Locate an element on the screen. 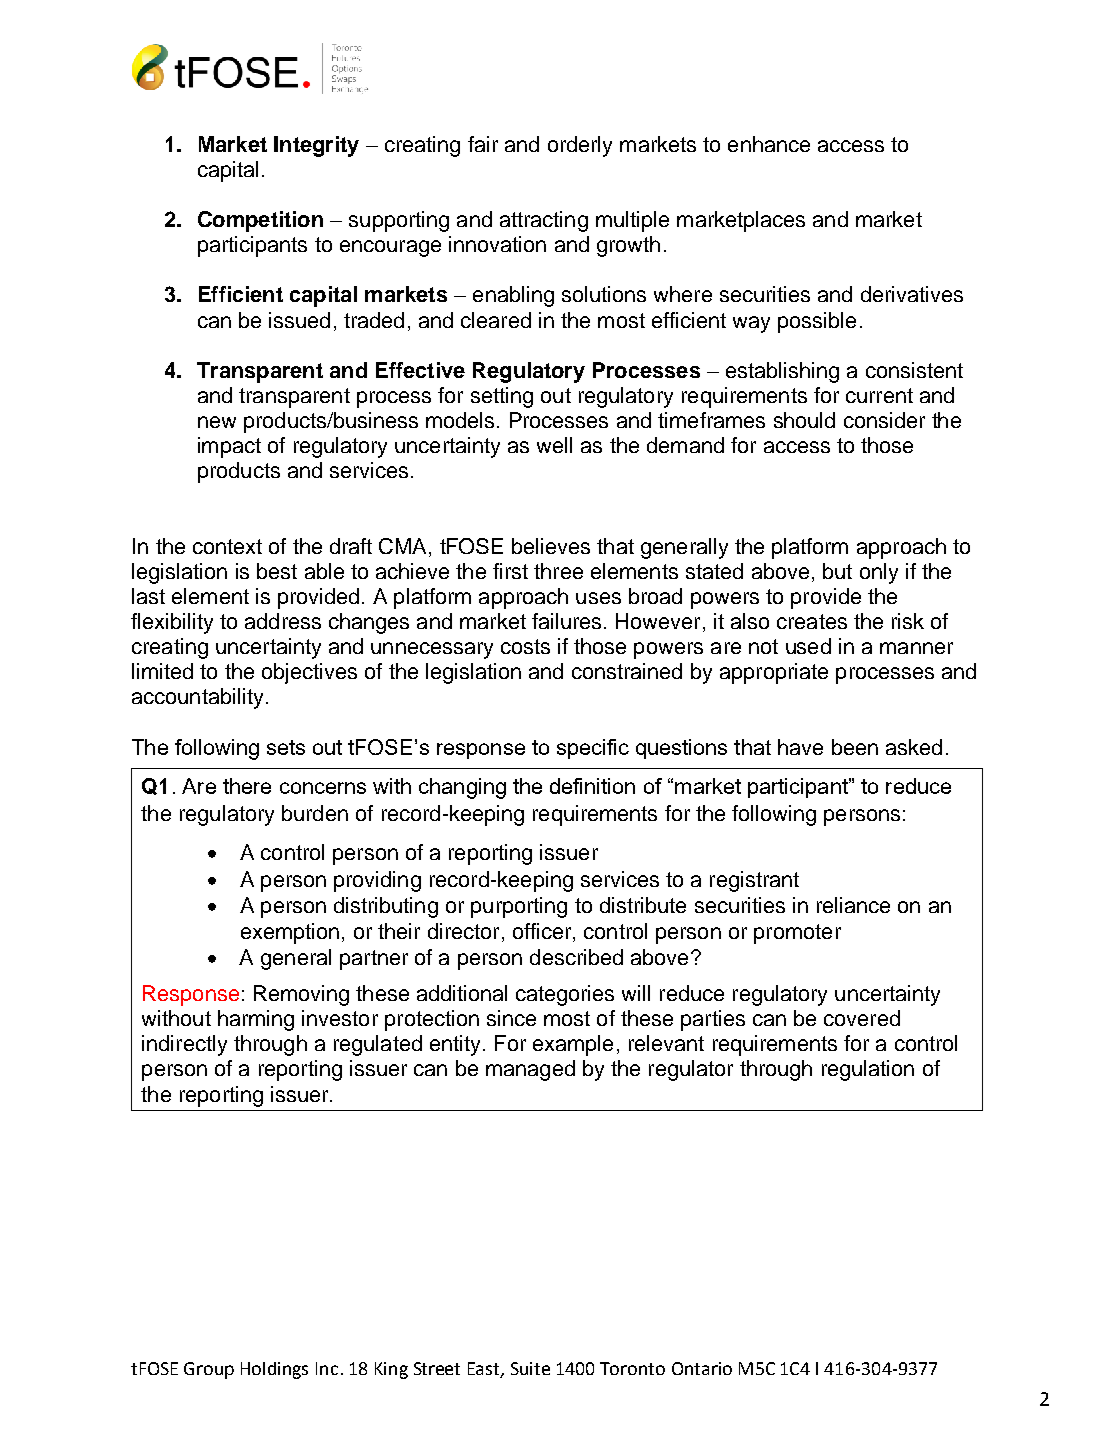  exemption is located at coordinates (290, 933).
